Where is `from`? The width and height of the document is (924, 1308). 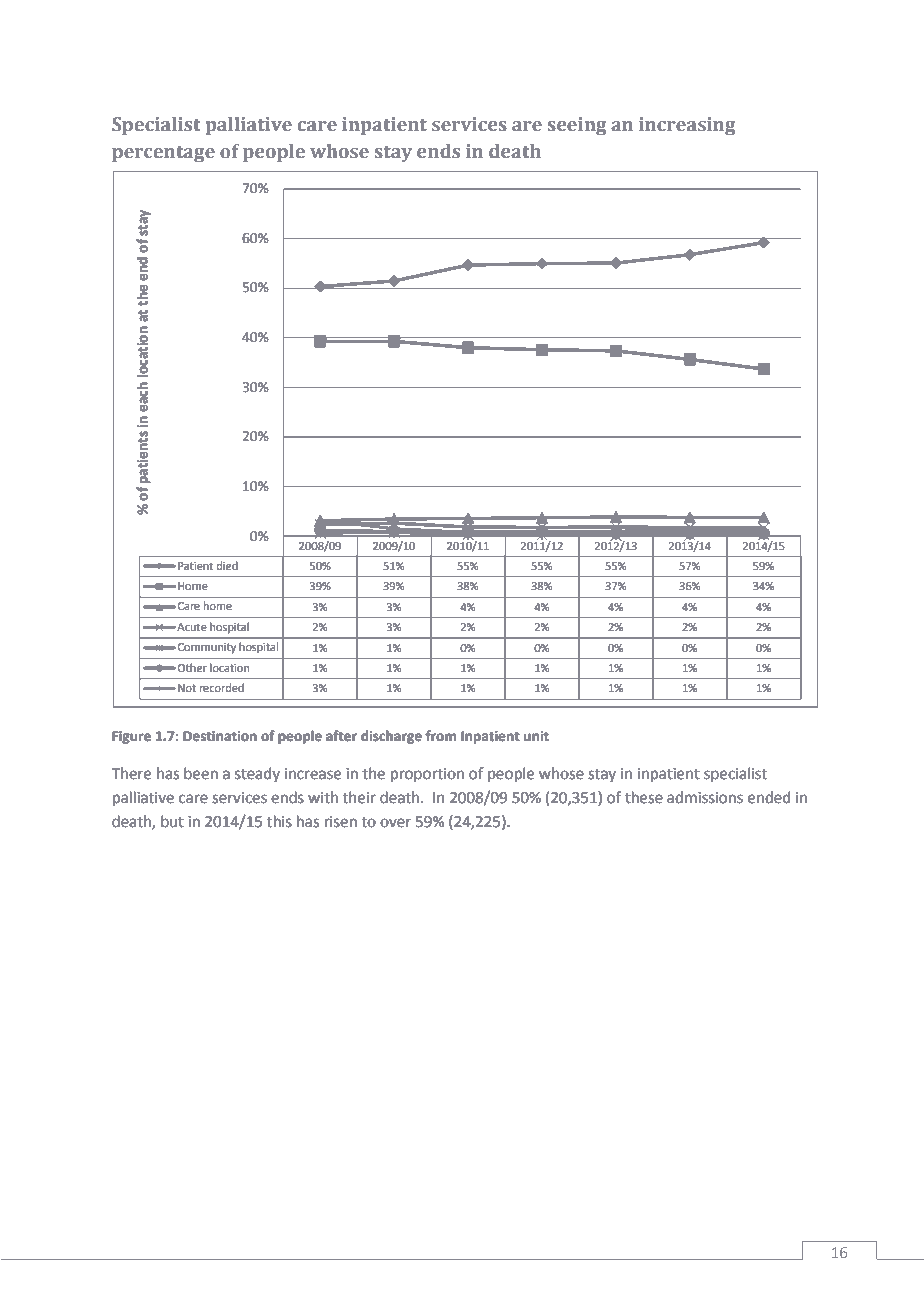 from is located at coordinates (440, 736).
